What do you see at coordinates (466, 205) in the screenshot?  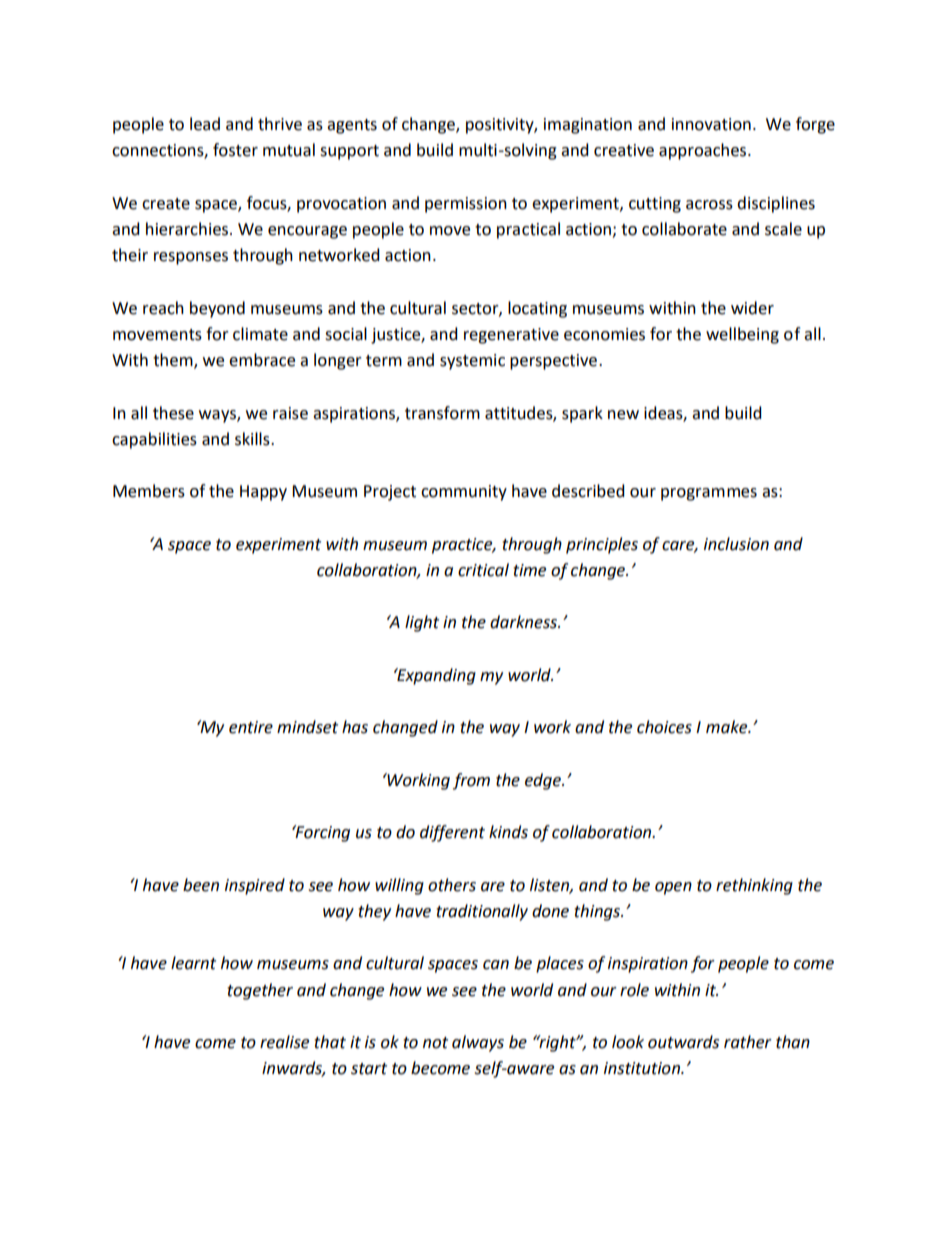 I see `permission` at bounding box center [466, 205].
